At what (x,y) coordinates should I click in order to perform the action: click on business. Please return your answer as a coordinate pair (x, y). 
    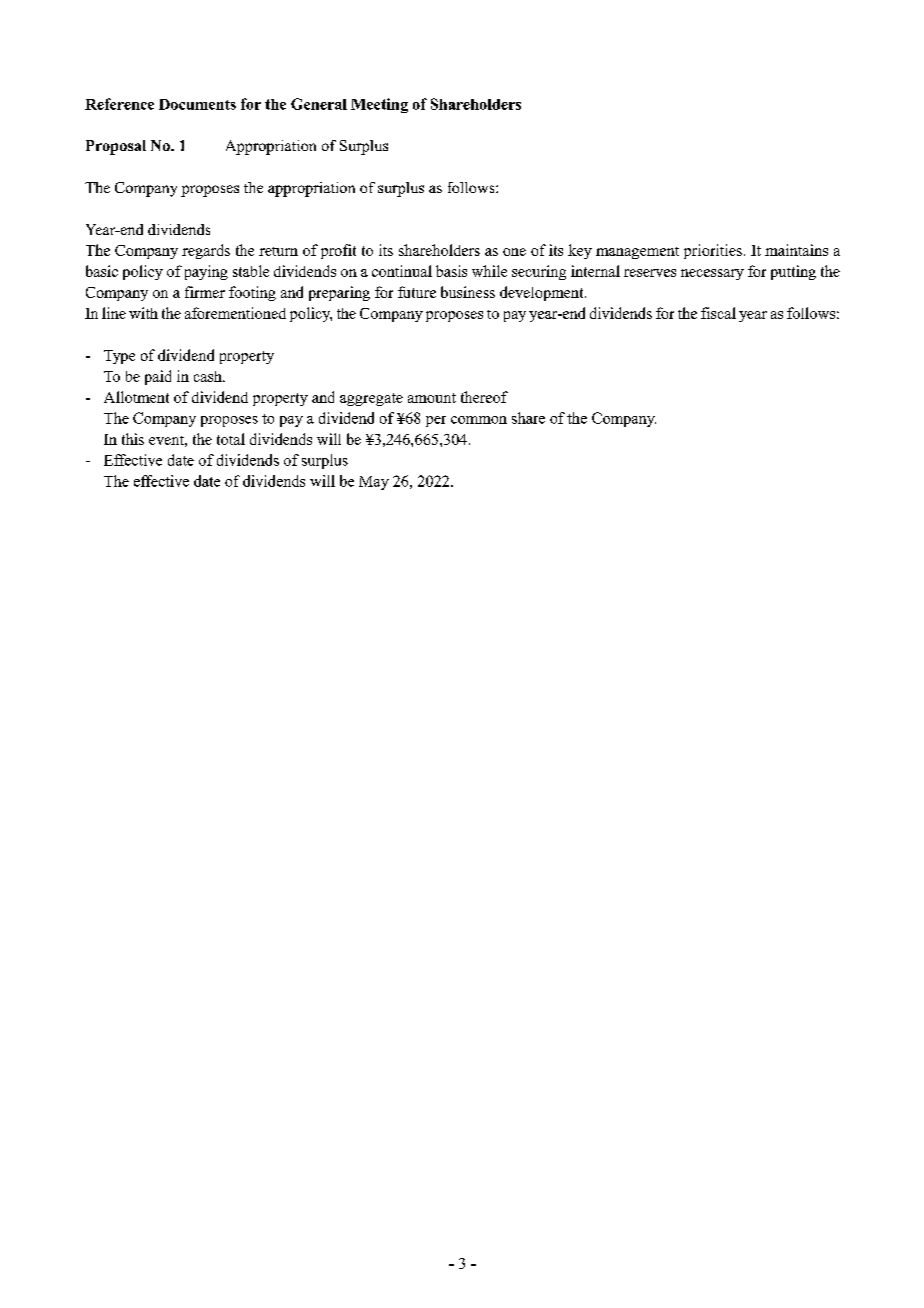
    Looking at the image, I should click on (468, 292).
